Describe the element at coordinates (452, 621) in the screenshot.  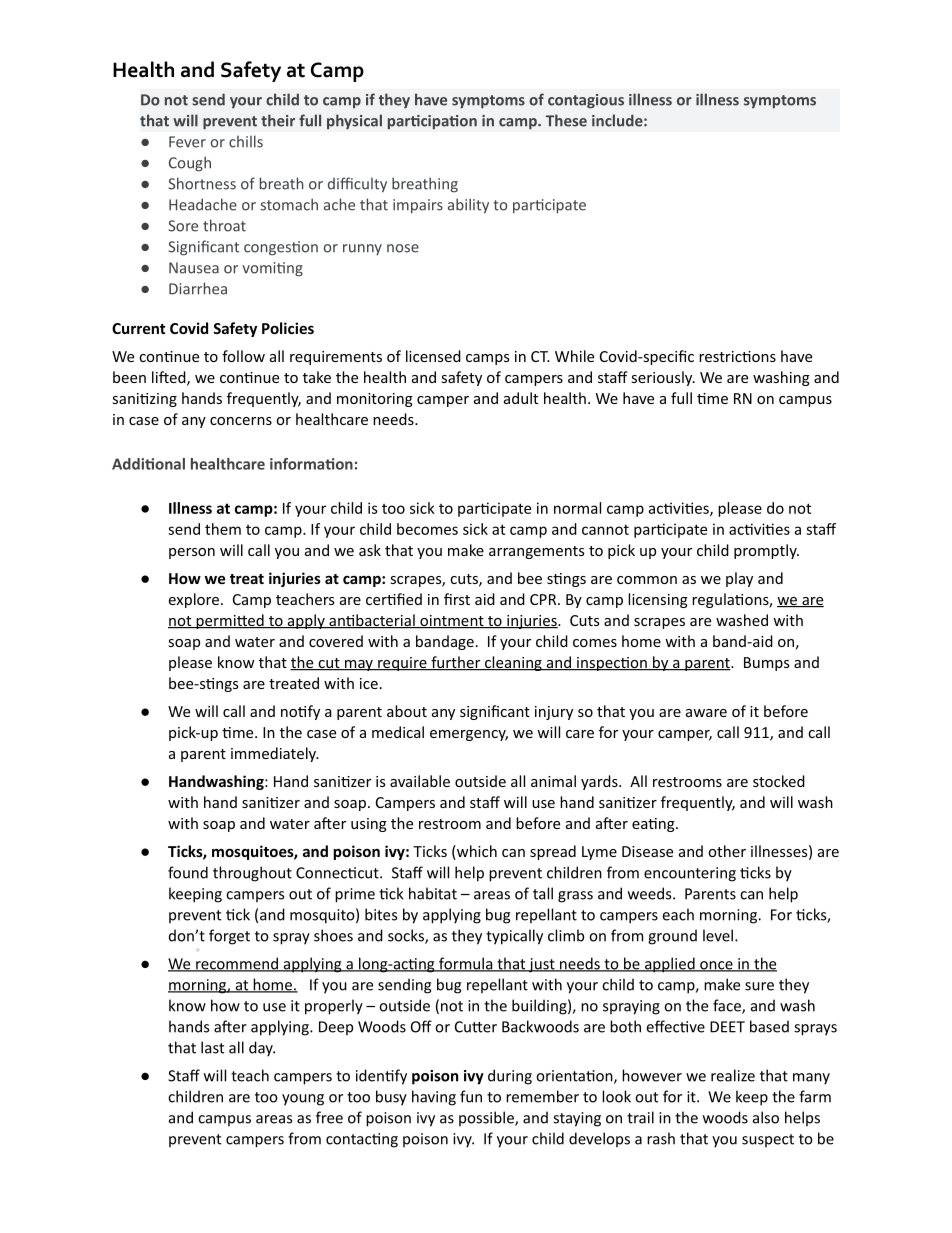
I see `ointment` at that location.
